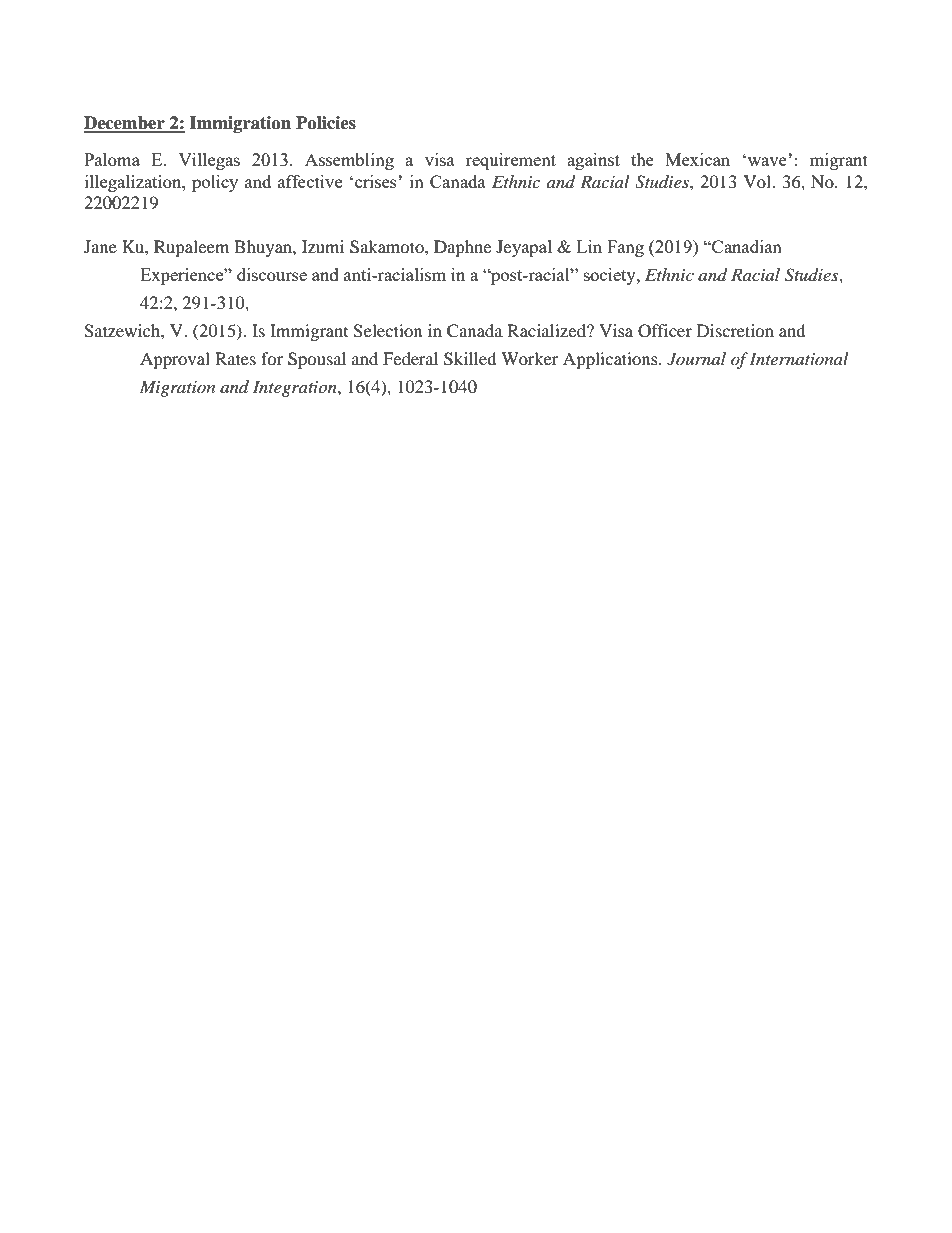  What do you see at coordinates (758, 181) in the screenshot?
I see `Vol` at bounding box center [758, 181].
